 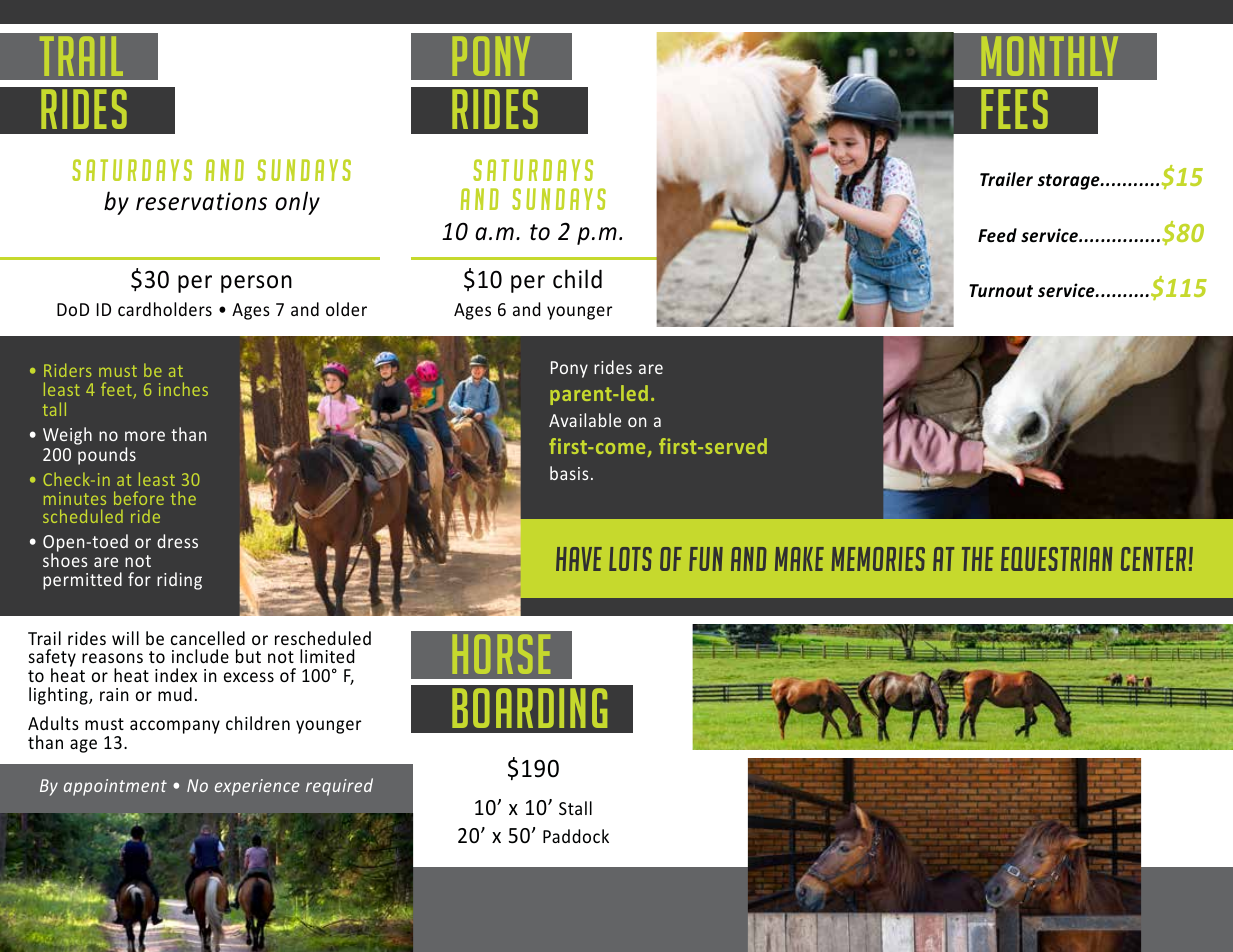 I want to click on index, so click(x=176, y=675).
